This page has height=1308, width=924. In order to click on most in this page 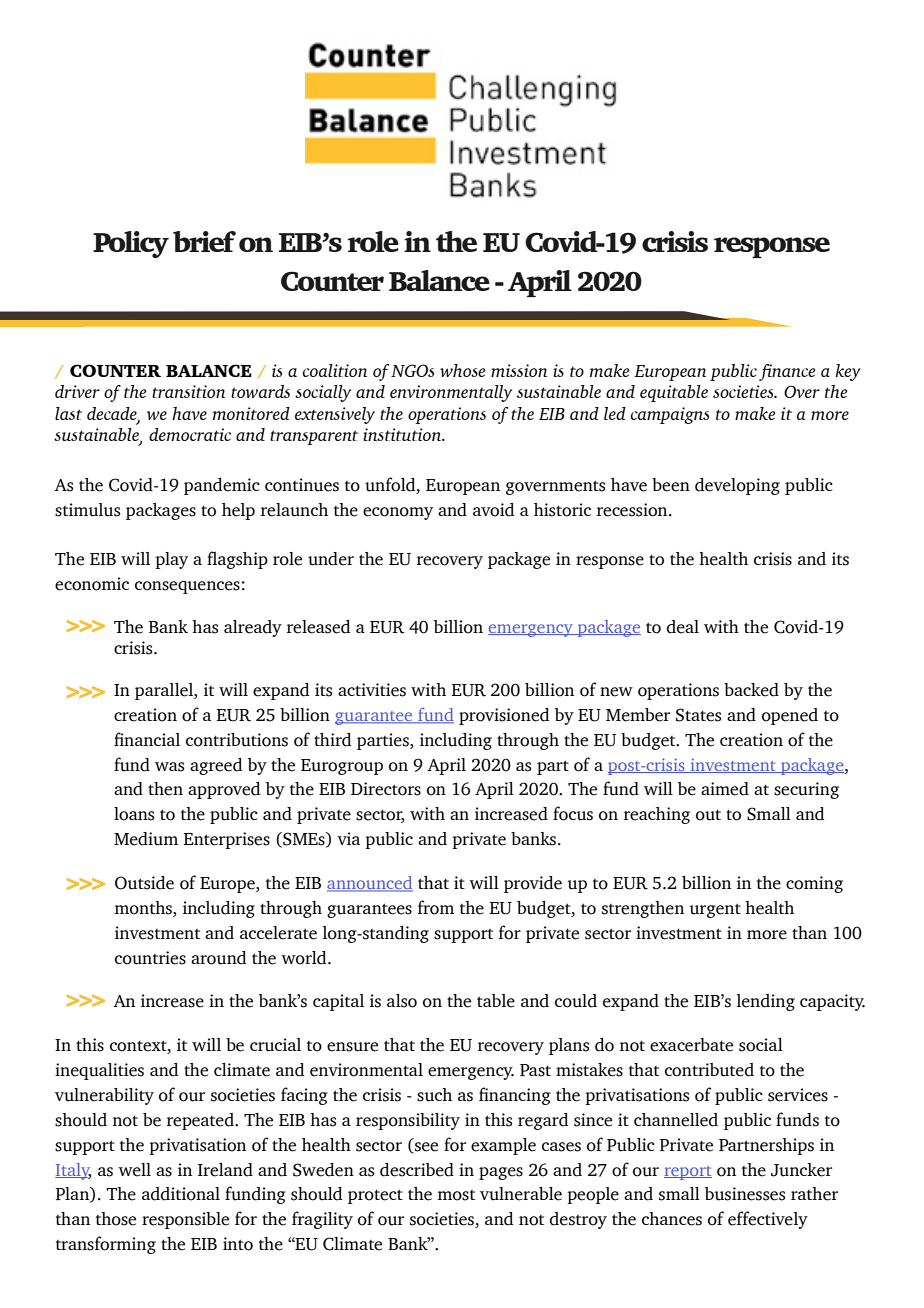, I will do `click(456, 1195)`.
